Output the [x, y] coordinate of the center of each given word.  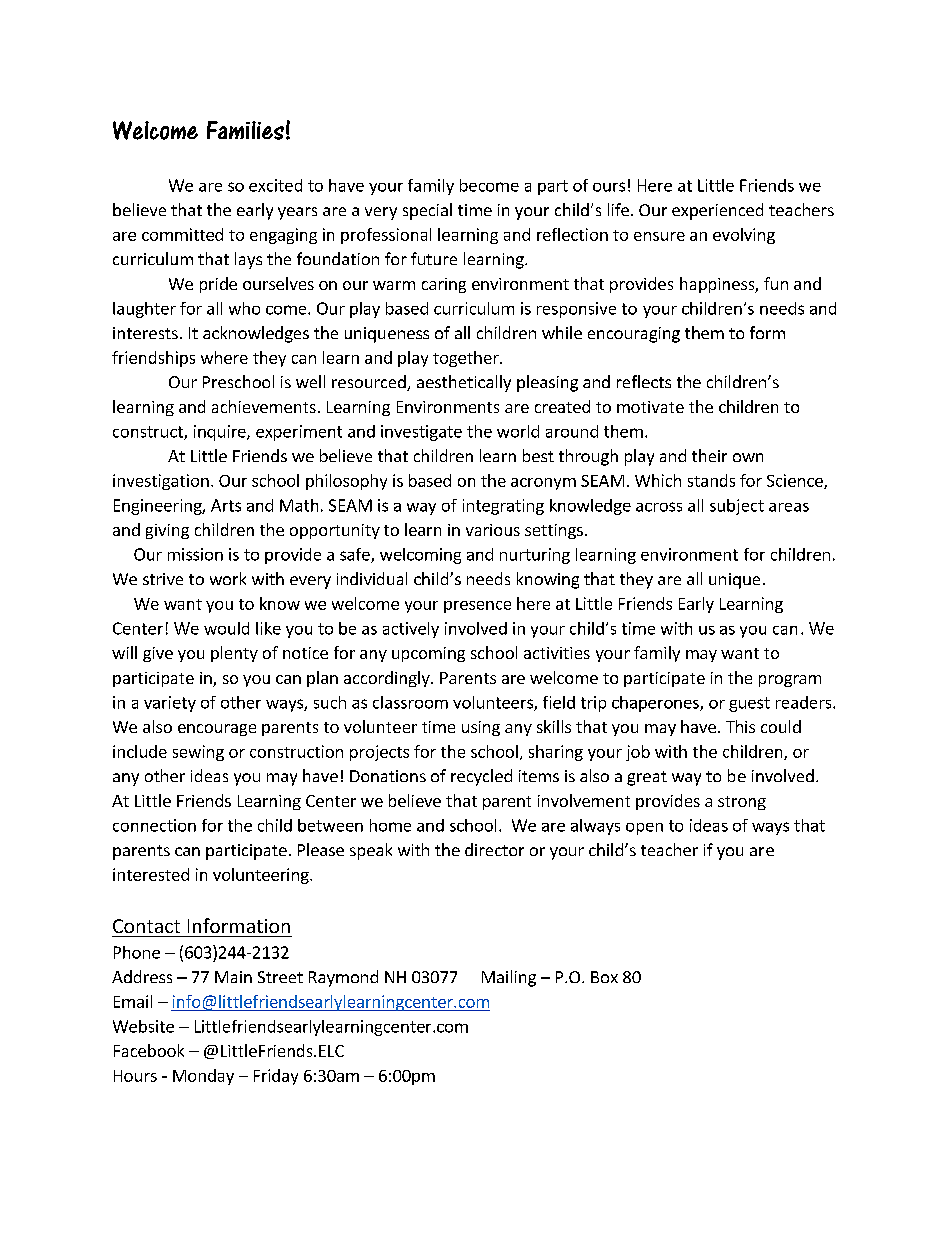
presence [477, 607]
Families [245, 130]
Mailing [509, 978]
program [790, 681]
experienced [717, 211]
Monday [203, 1077]
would [226, 628]
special [427, 211]
